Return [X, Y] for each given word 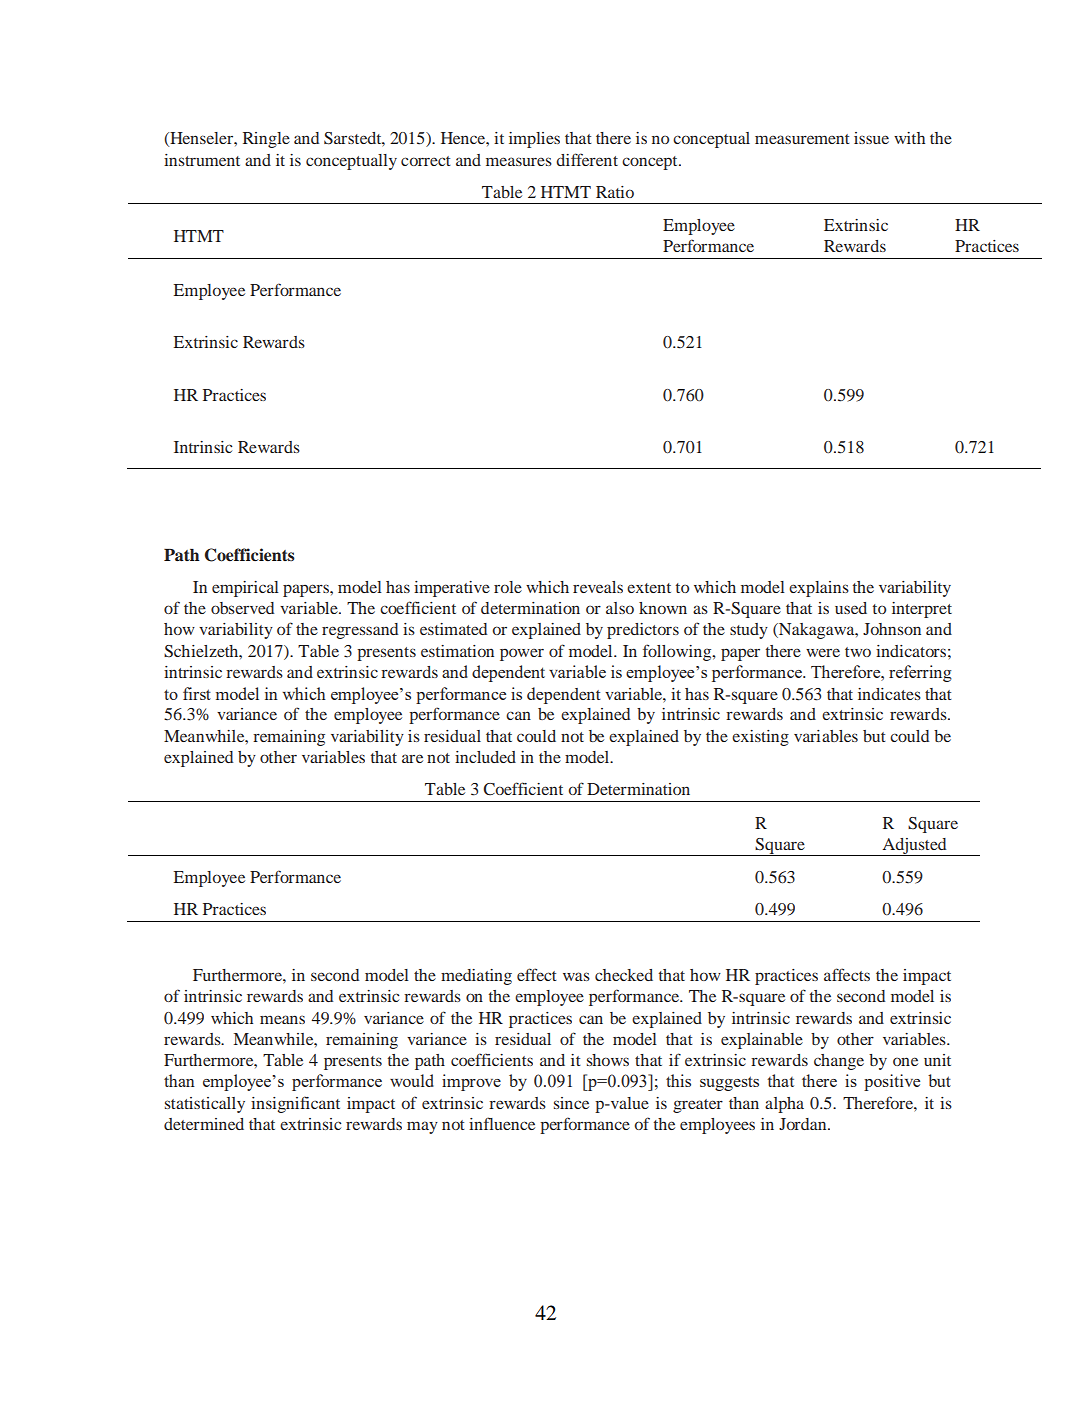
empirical [245, 589]
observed [242, 608]
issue [871, 138]
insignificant [295, 1104]
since [571, 1103]
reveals [598, 587]
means [282, 1019]
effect [537, 974]
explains [819, 589]
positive [892, 1082]
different [587, 159]
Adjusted [914, 847]
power [522, 654]
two [858, 652]
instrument [202, 160]
